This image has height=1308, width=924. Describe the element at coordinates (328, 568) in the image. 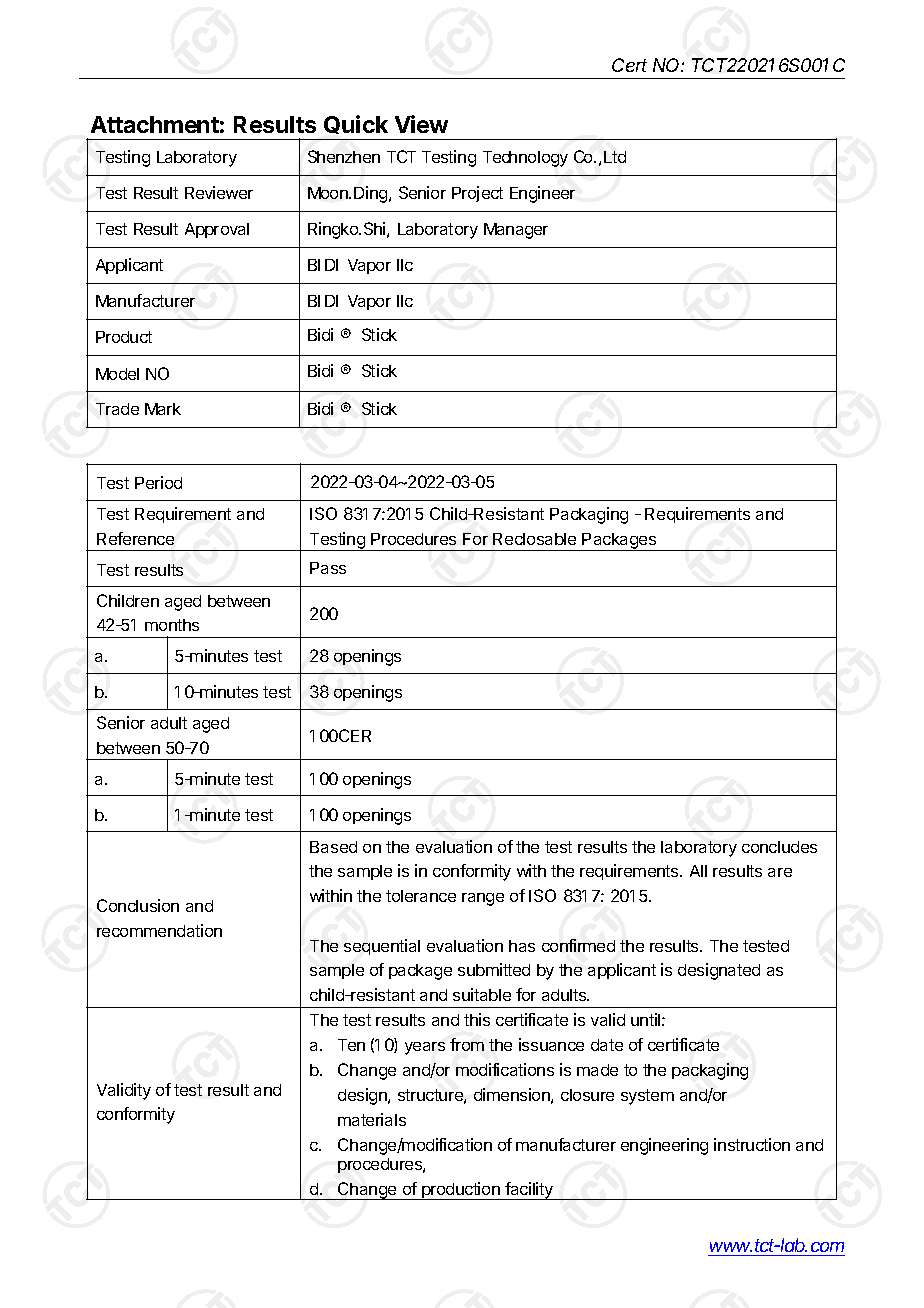

I see `Pass` at that location.
